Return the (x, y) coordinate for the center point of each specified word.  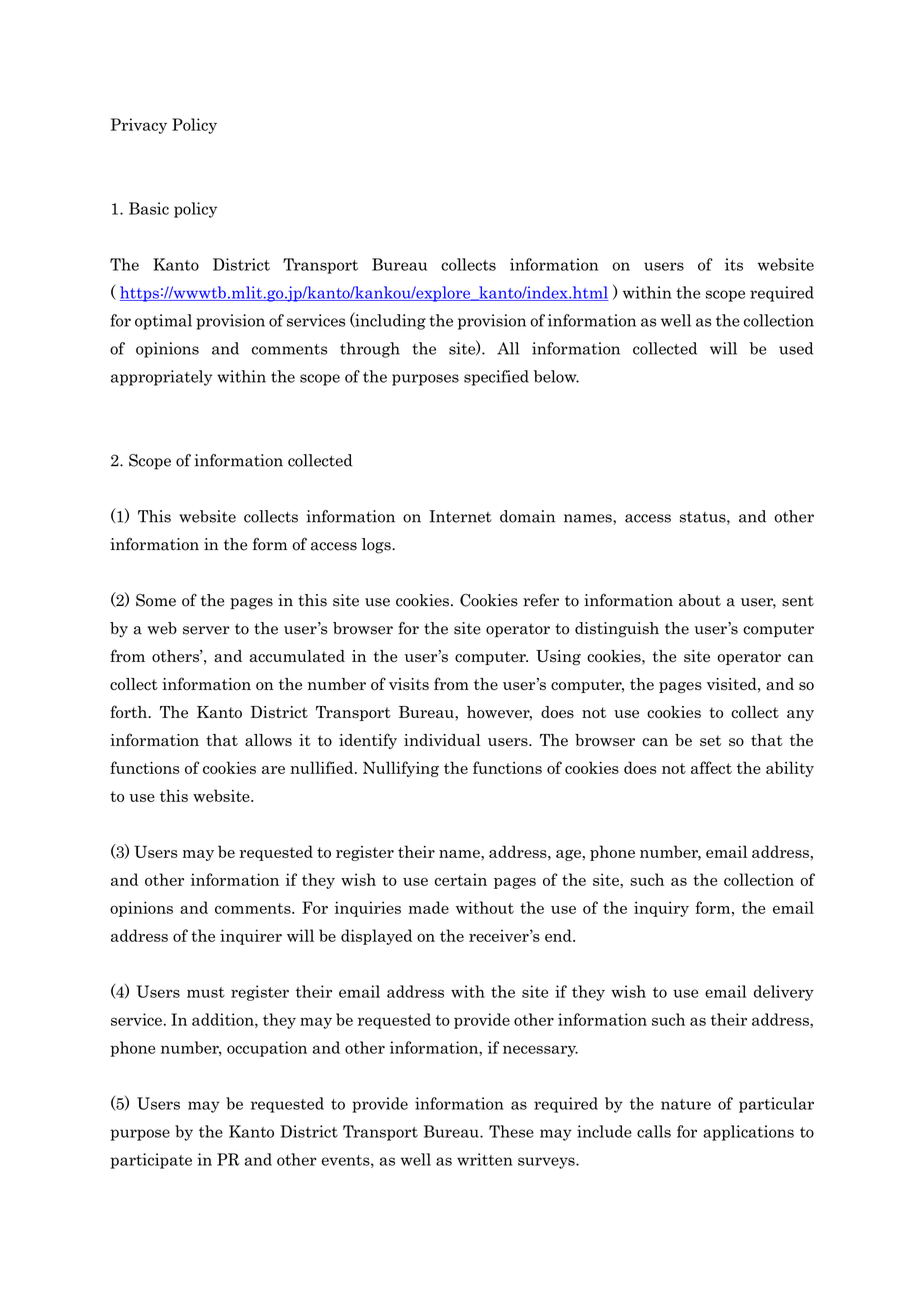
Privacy (139, 126)
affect (711, 767)
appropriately (161, 378)
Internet (460, 516)
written (485, 1159)
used (796, 348)
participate (151, 1161)
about (700, 600)
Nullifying (401, 769)
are (273, 770)
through (370, 350)
